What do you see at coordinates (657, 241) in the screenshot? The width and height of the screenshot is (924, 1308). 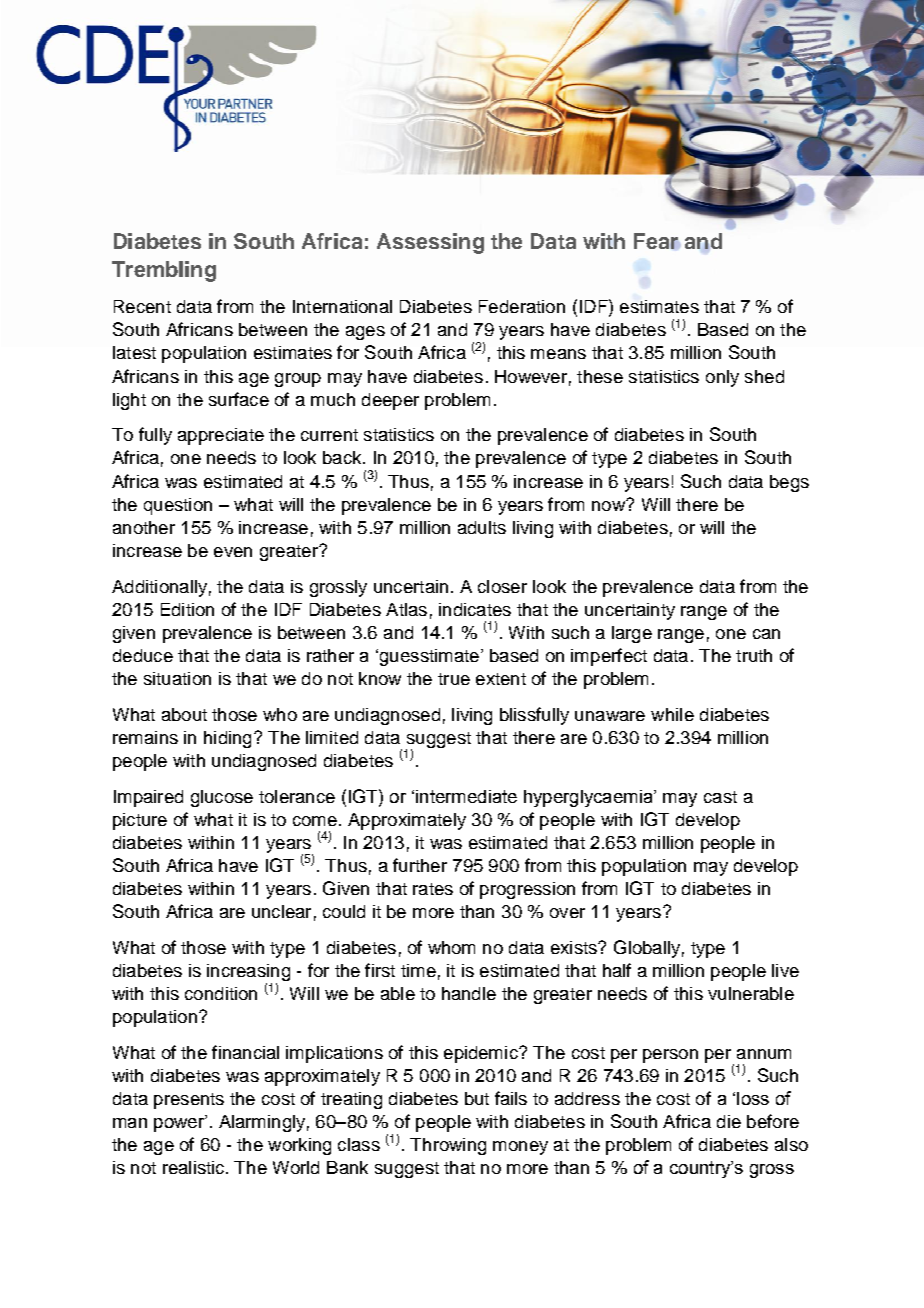 I see `Fear` at bounding box center [657, 241].
